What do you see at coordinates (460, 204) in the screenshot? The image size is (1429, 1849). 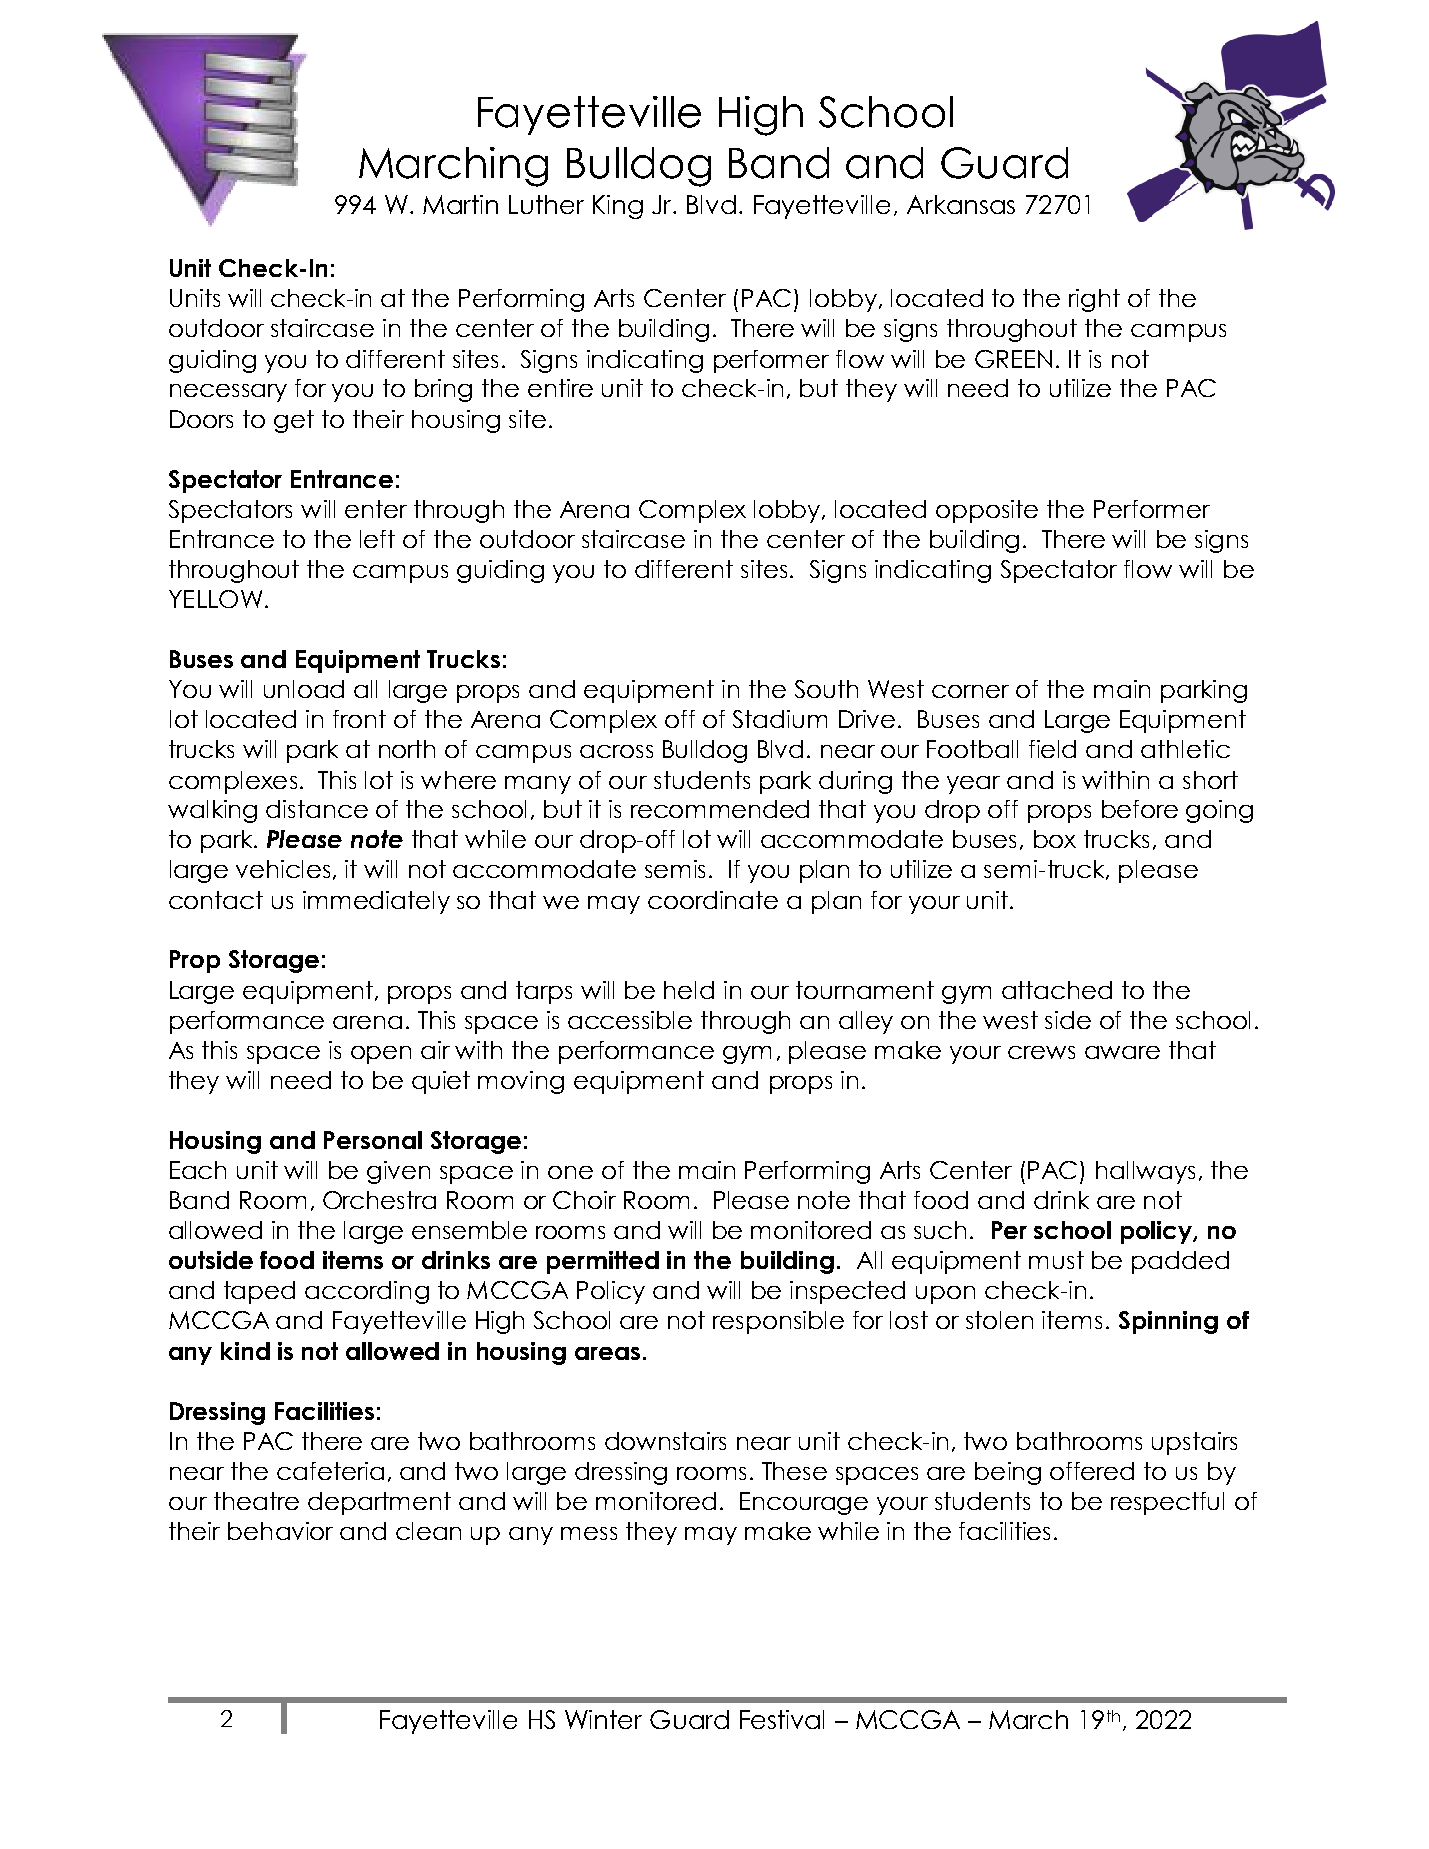 I see `Martin` at bounding box center [460, 204].
